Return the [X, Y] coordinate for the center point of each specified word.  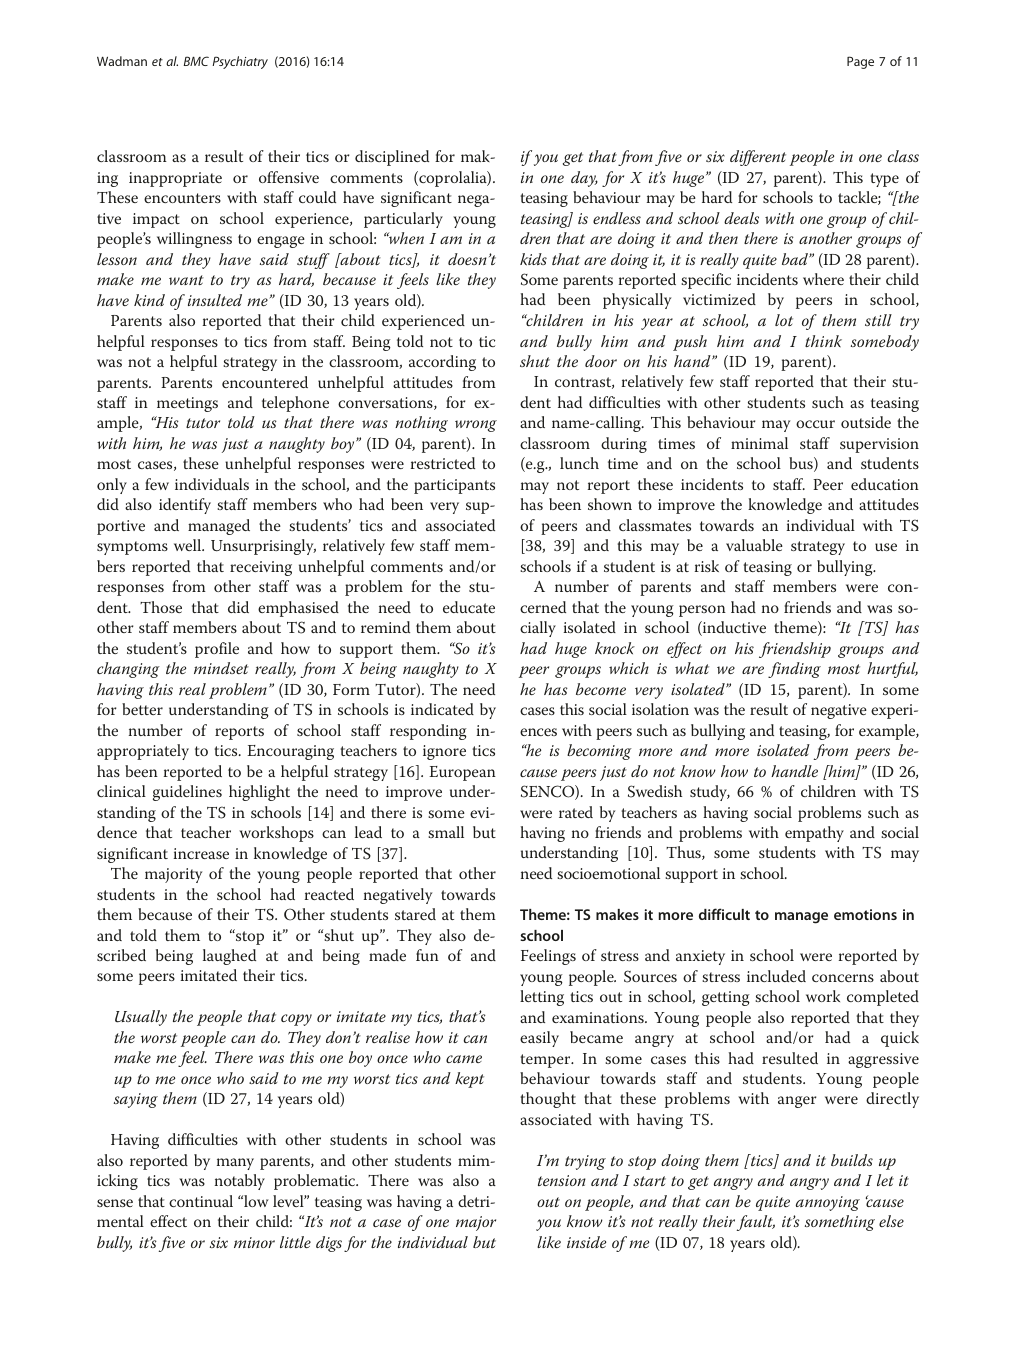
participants [454, 486]
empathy [814, 834]
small [446, 832]
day [584, 179]
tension [562, 1180]
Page [860, 62]
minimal [759, 443]
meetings [187, 404]
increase [201, 853]
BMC [196, 61]
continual [201, 1201]
